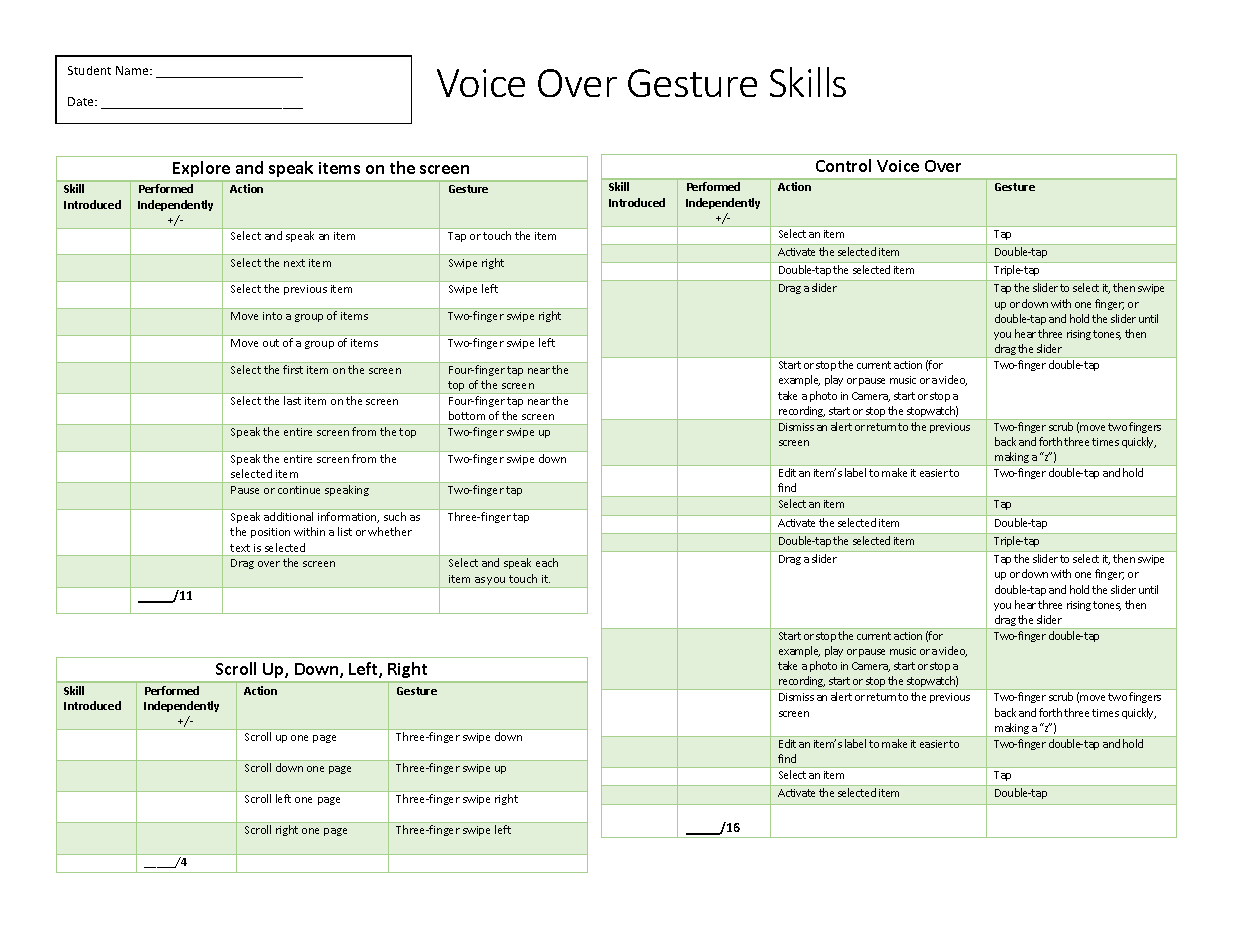 The height and width of the screenshot is (952, 1233). I want to click on bottom, so click(467, 415).
